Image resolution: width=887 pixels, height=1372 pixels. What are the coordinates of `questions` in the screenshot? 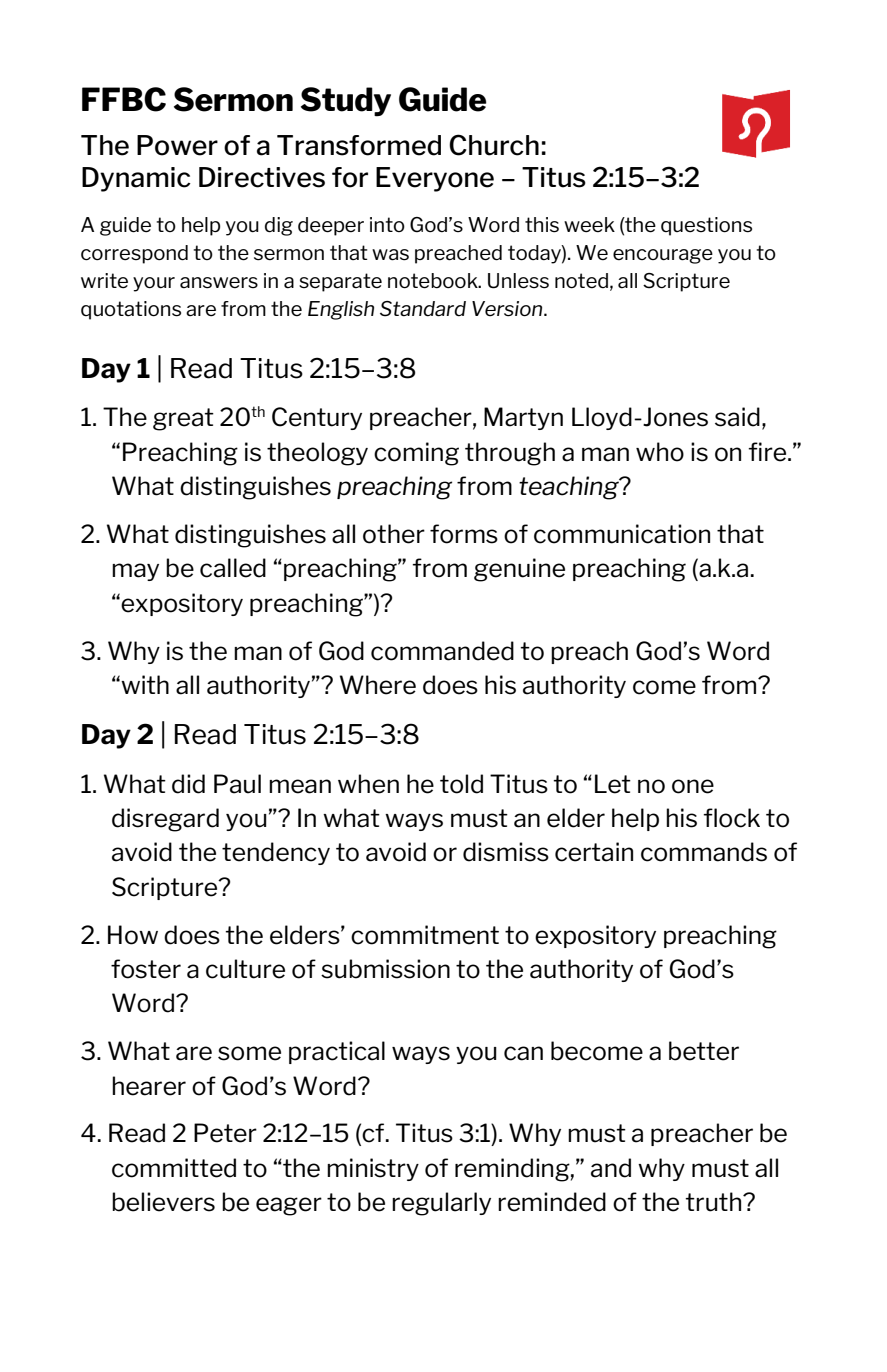 It's located at (706, 226).
